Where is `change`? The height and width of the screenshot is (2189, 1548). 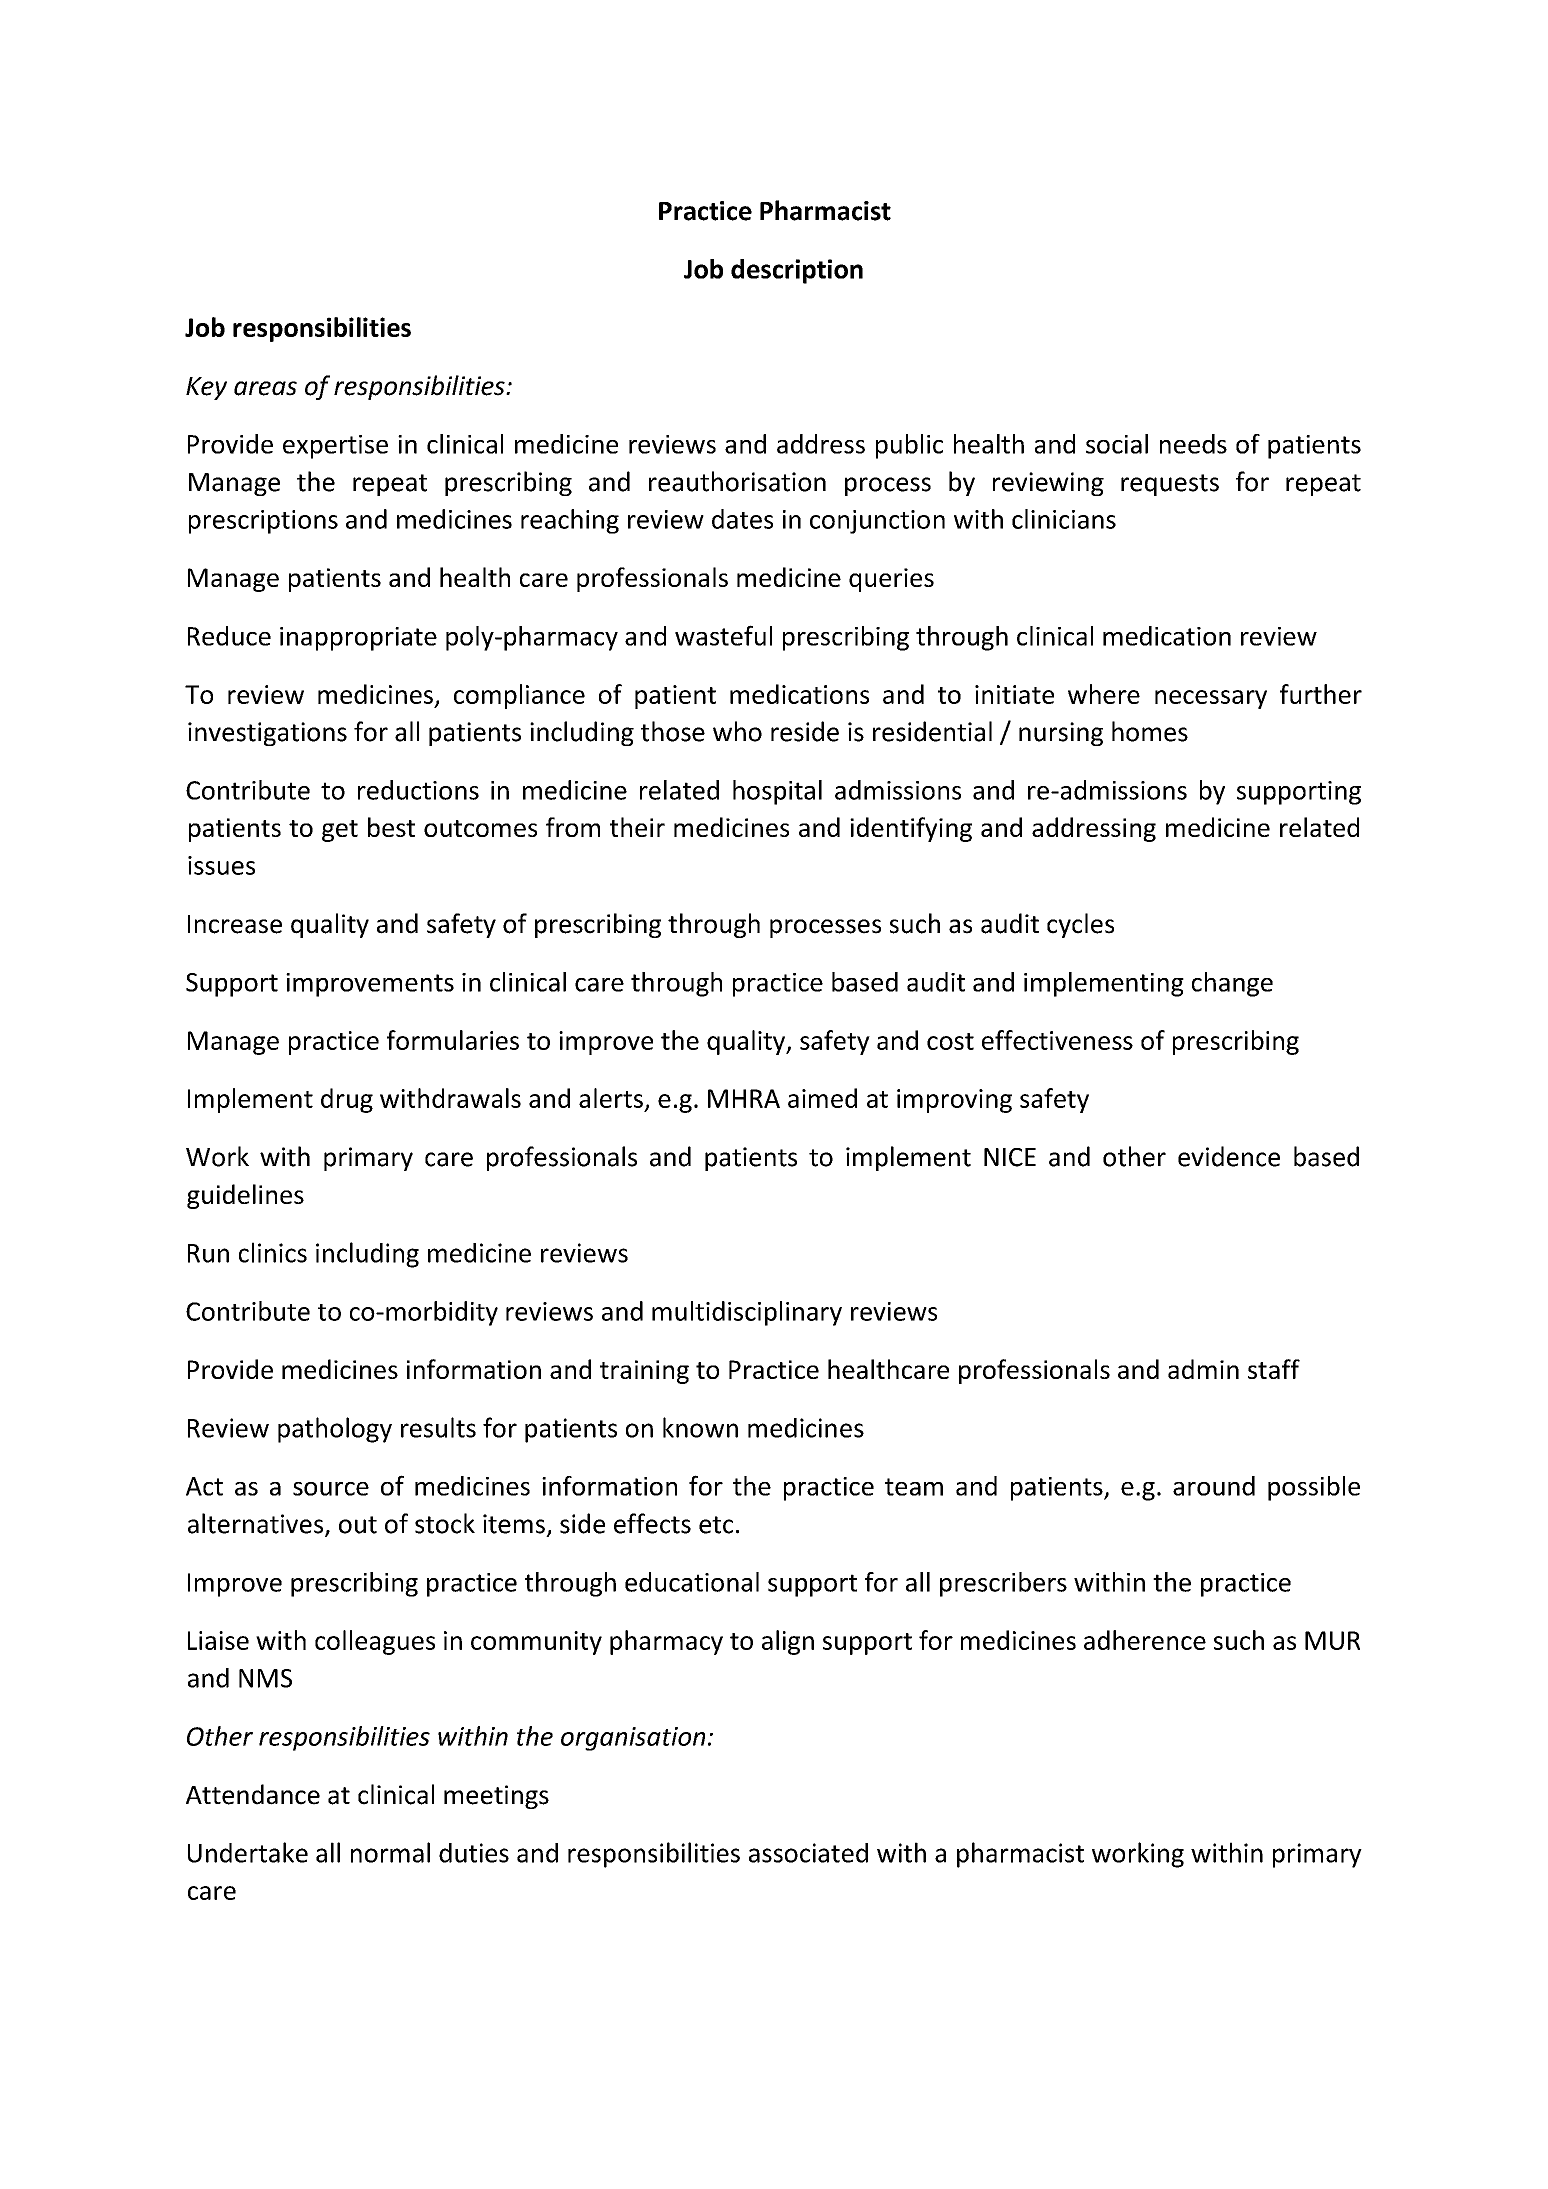 change is located at coordinates (1232, 984).
